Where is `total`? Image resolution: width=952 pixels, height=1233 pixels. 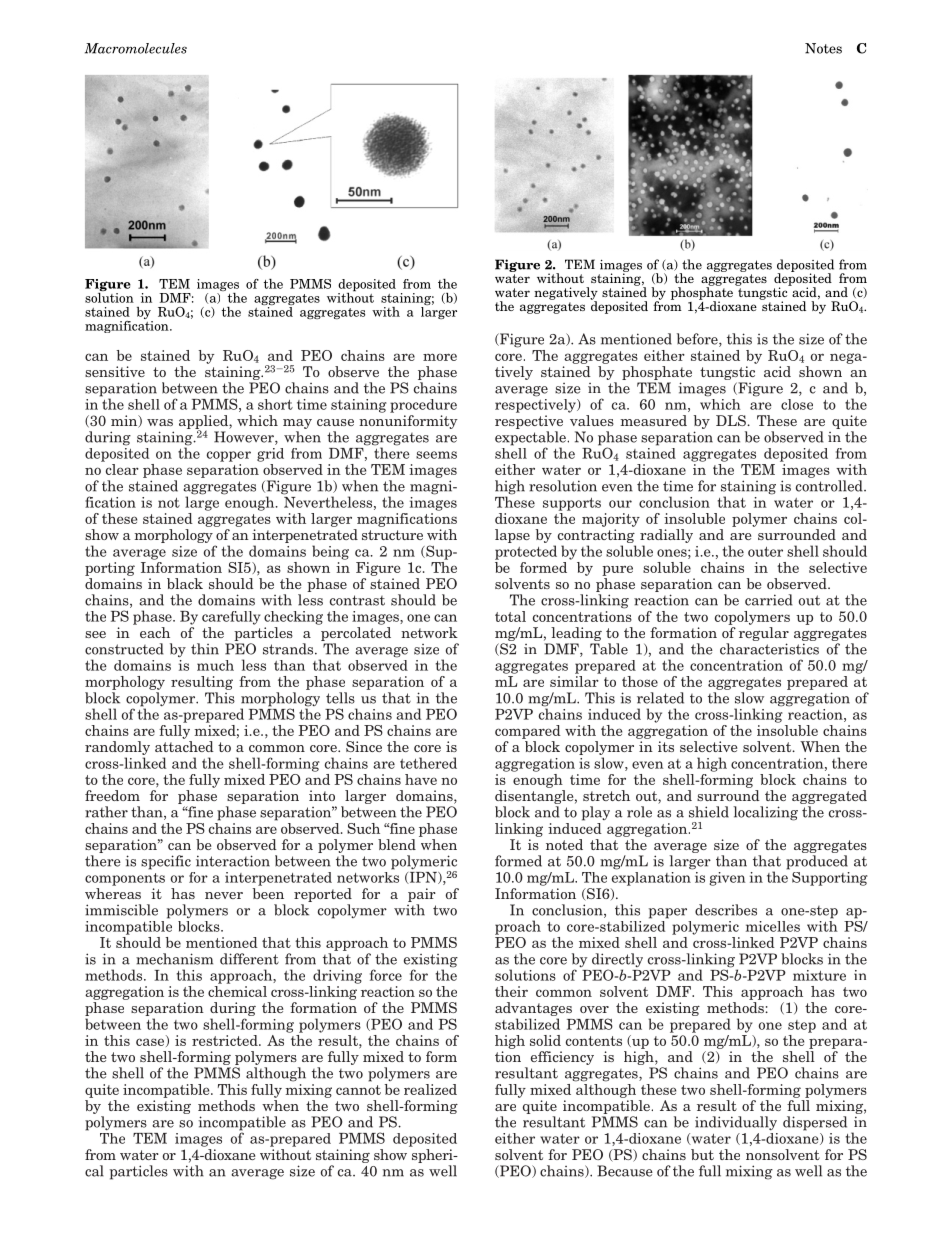 total is located at coordinates (510, 616).
